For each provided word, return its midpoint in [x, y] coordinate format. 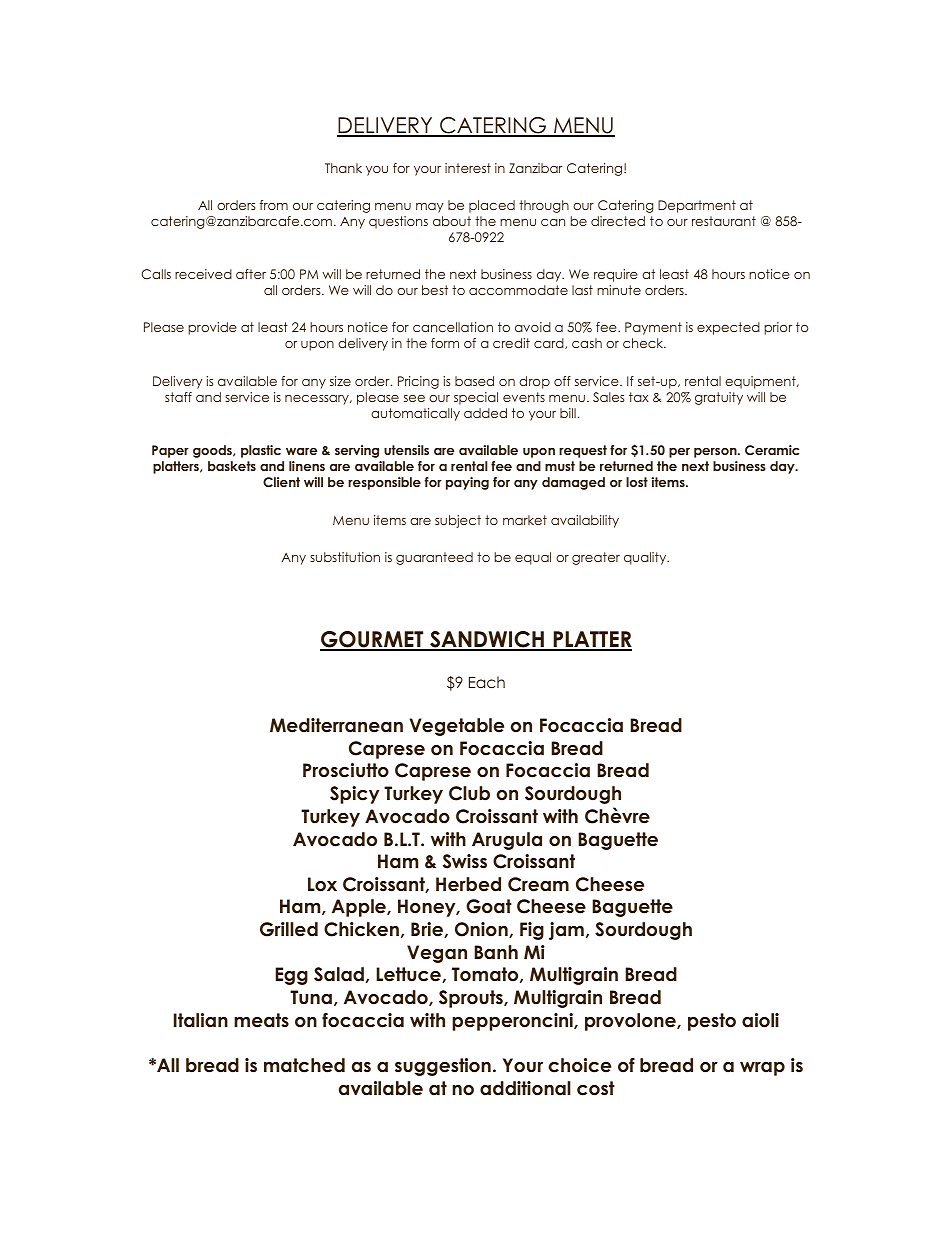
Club [469, 793]
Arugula [507, 841]
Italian [201, 1020]
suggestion [443, 1067]
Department [697, 206]
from [274, 205]
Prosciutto [346, 770]
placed [492, 206]
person [716, 453]
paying [467, 483]
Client [281, 482]
